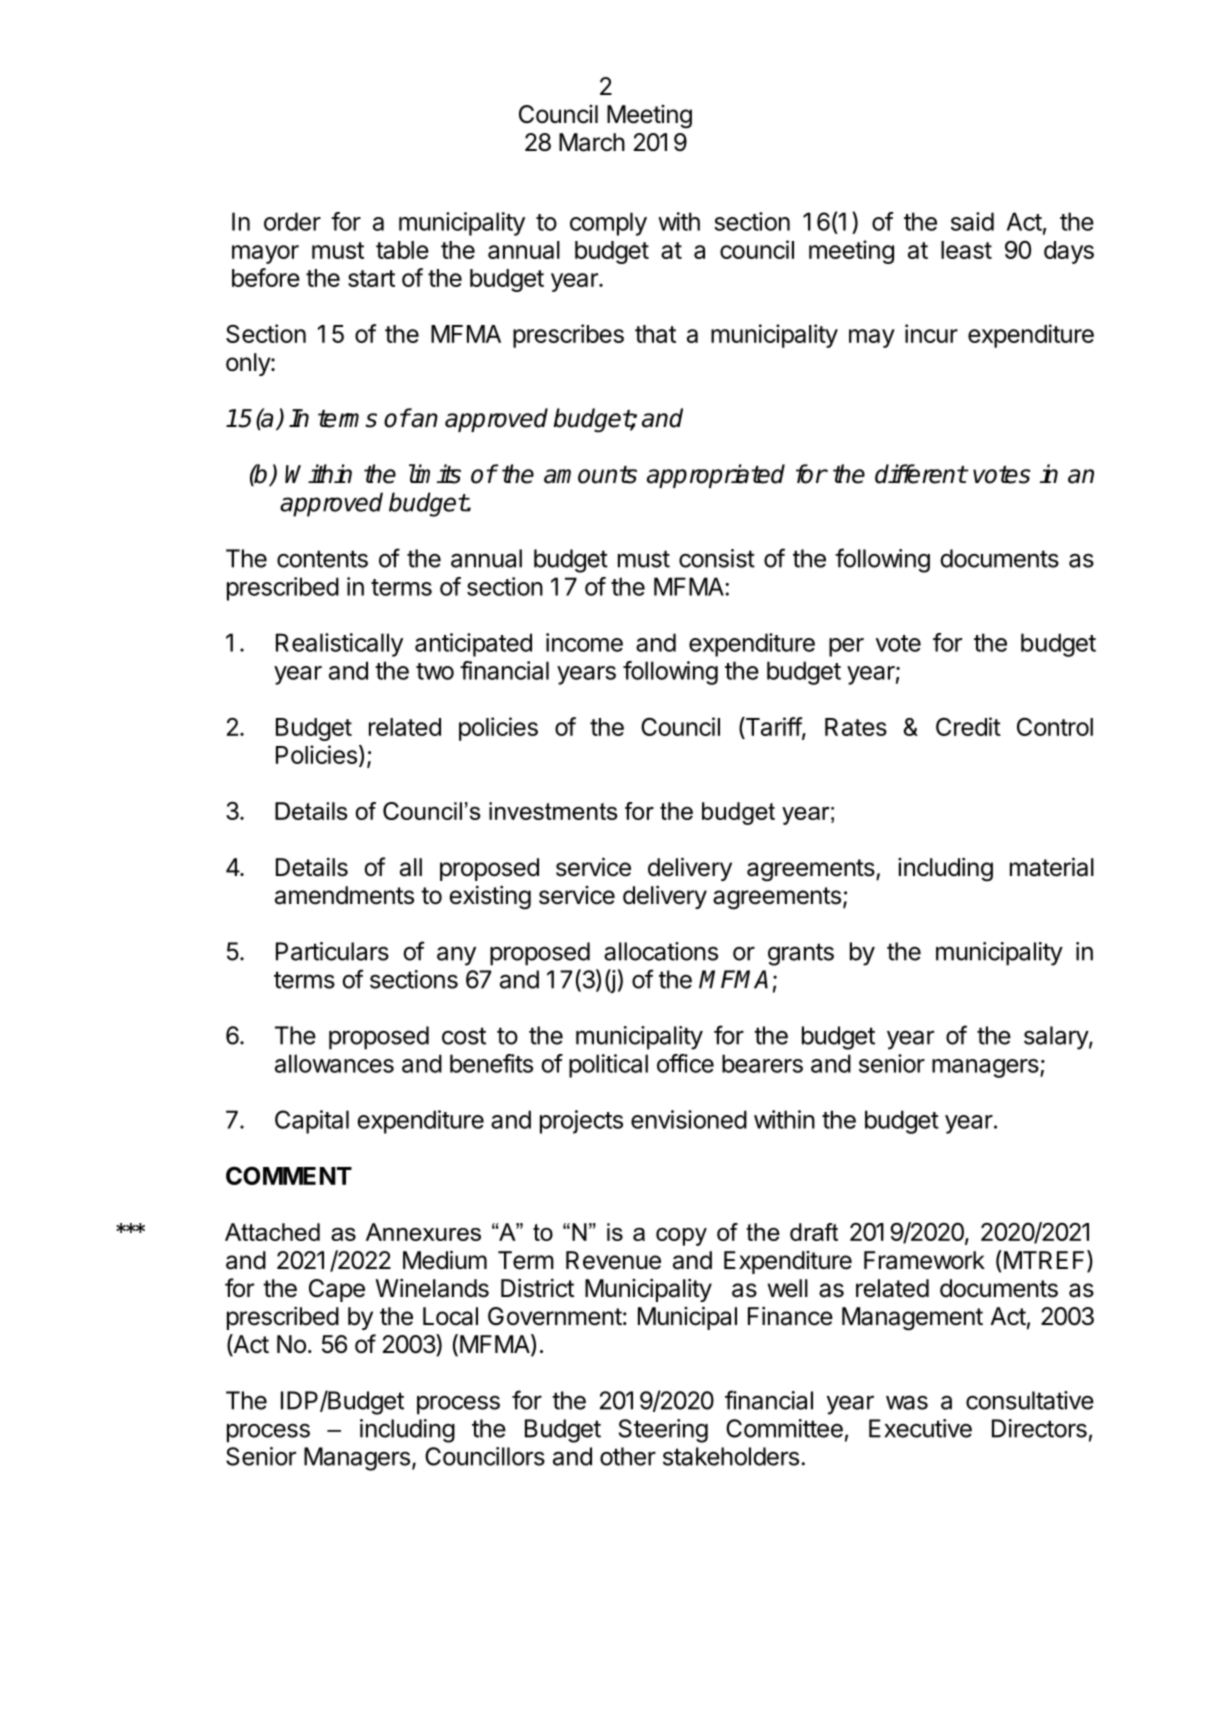 This image has width=1210, height=1712. What do you see at coordinates (689, 1119) in the image?
I see `envisioned` at bounding box center [689, 1119].
